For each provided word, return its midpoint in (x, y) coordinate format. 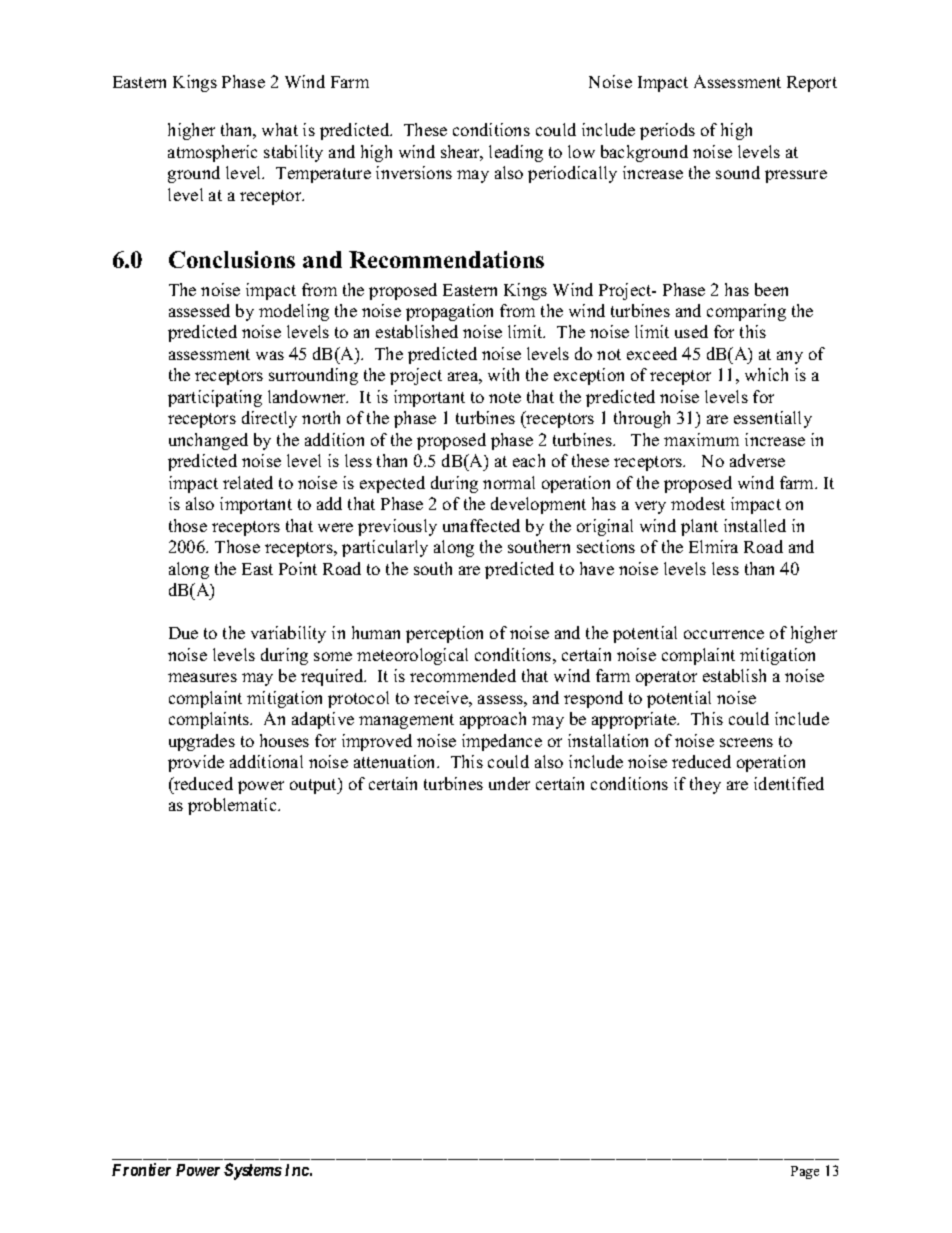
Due (183, 633)
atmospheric (212, 153)
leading (516, 153)
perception (444, 634)
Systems (253, 1171)
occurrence (724, 634)
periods (667, 131)
